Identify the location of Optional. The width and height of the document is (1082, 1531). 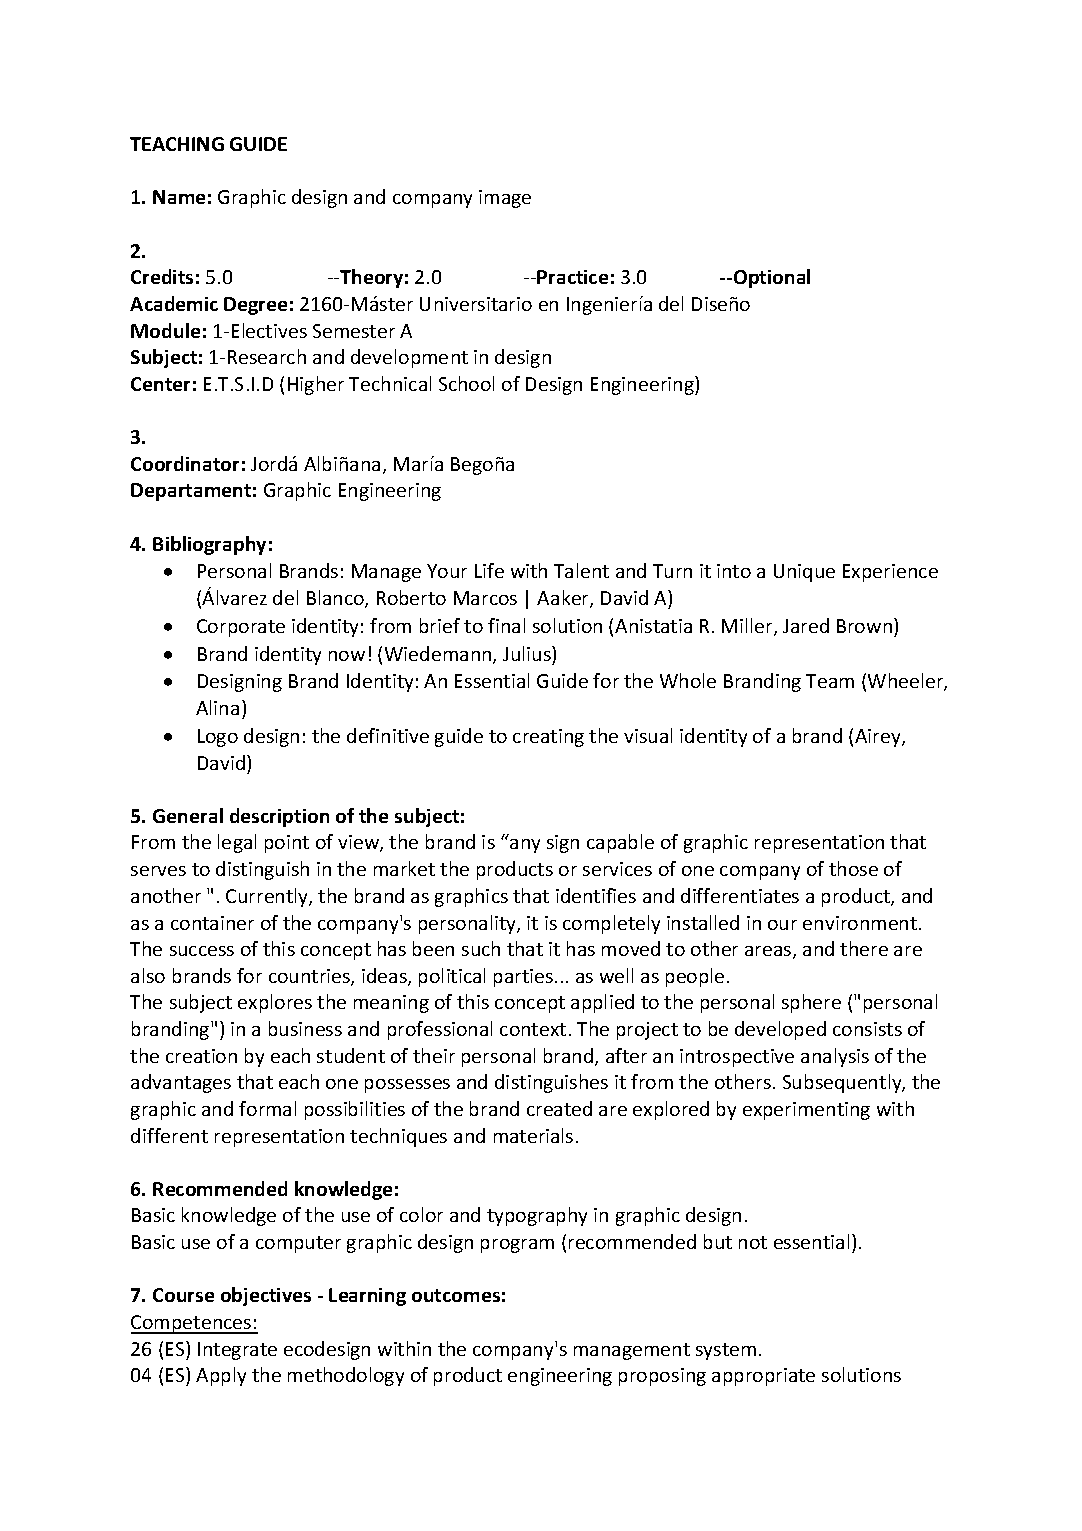
(770, 278).
